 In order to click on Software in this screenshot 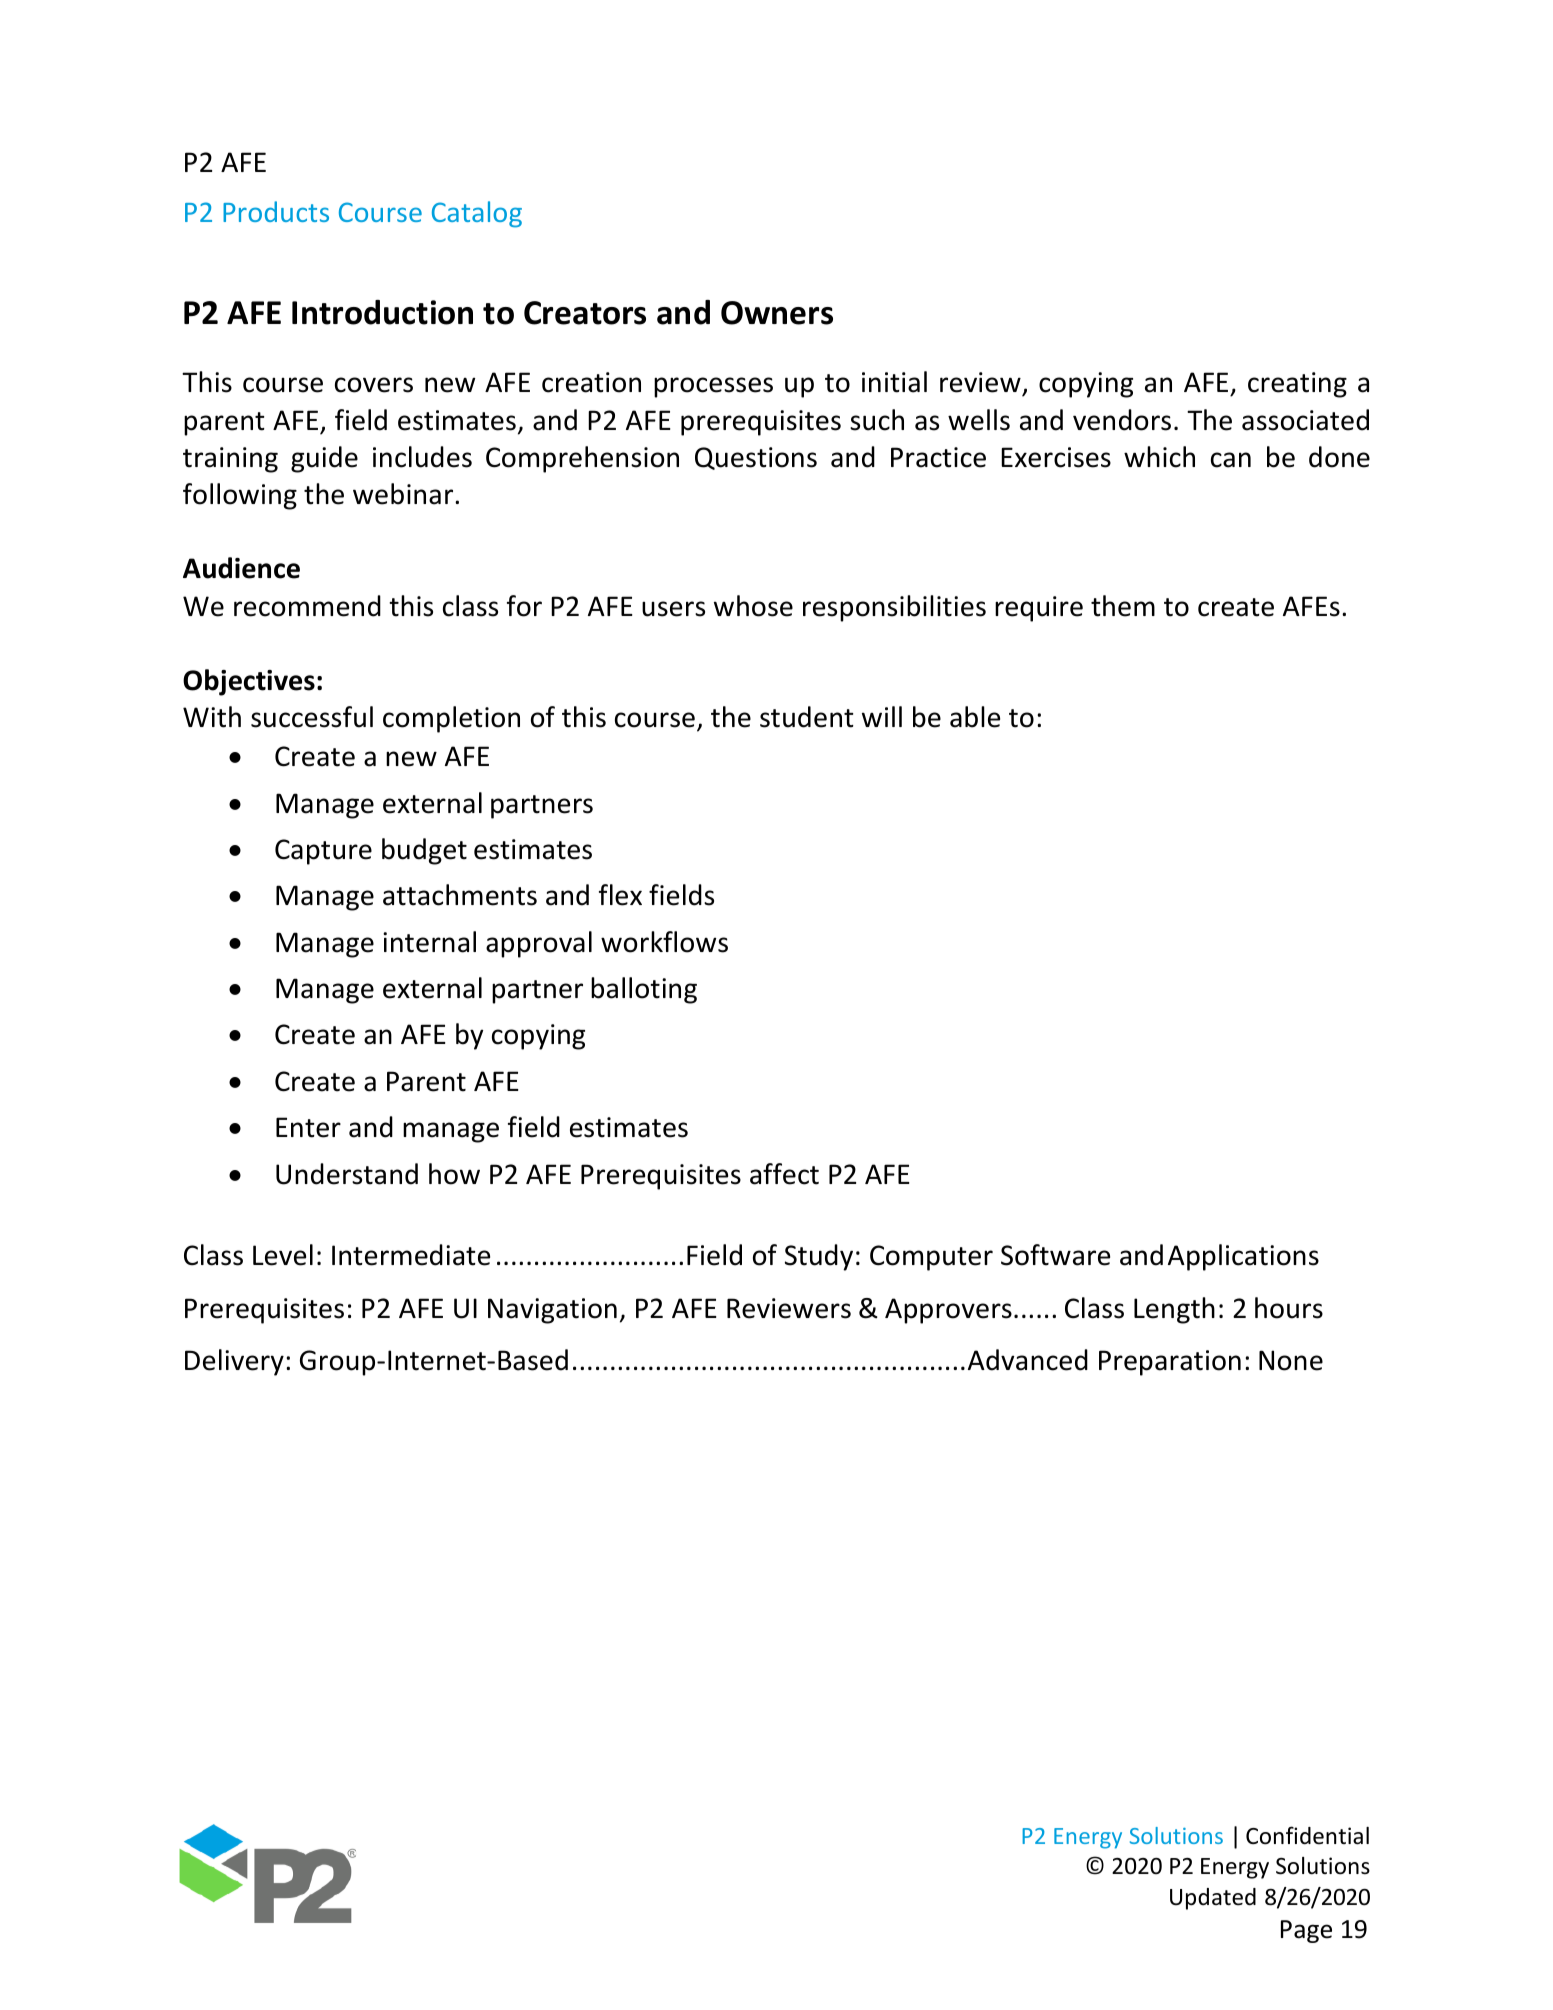, I will do `click(1055, 1255)`.
